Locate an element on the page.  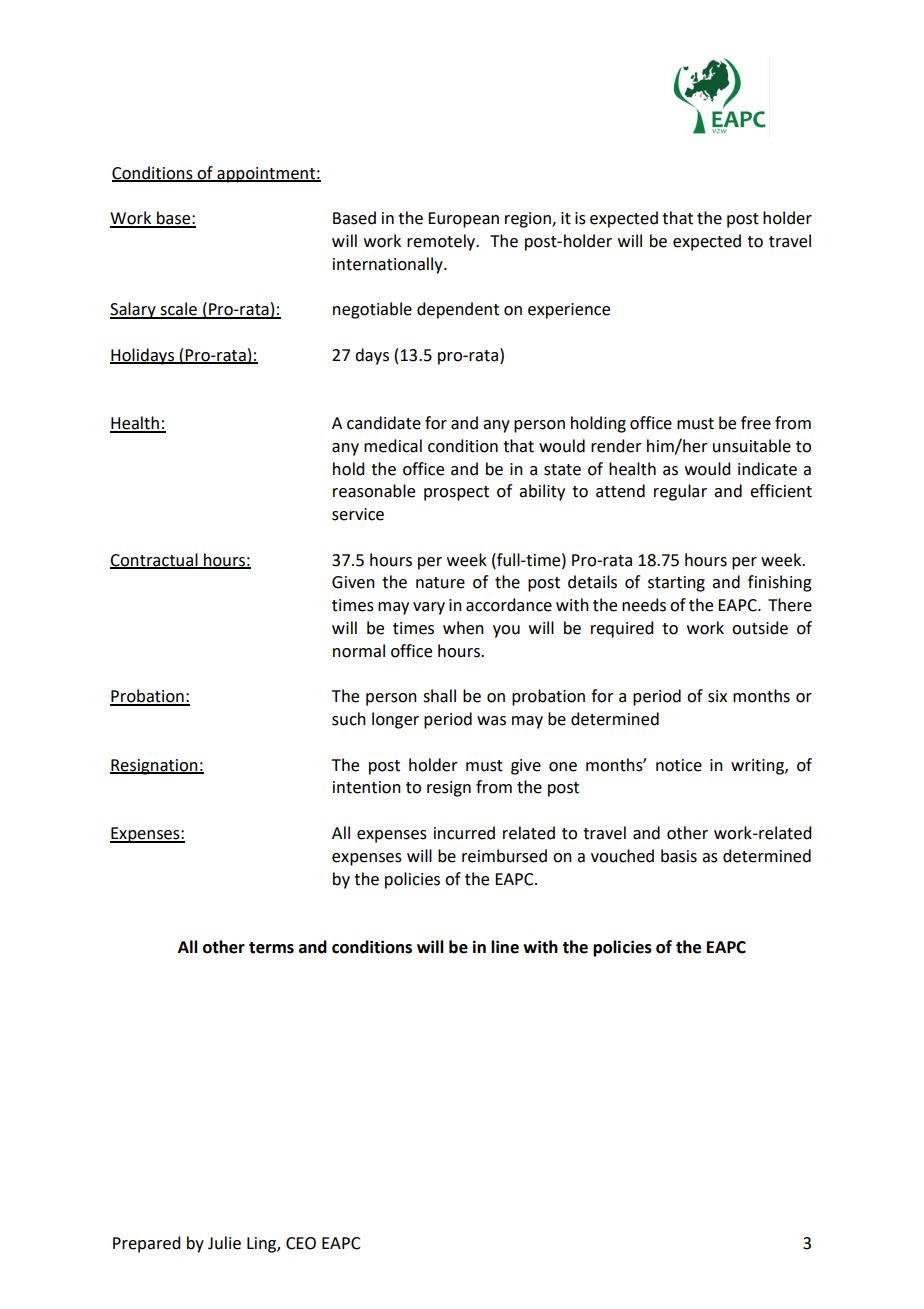
CEO is located at coordinates (301, 1243).
